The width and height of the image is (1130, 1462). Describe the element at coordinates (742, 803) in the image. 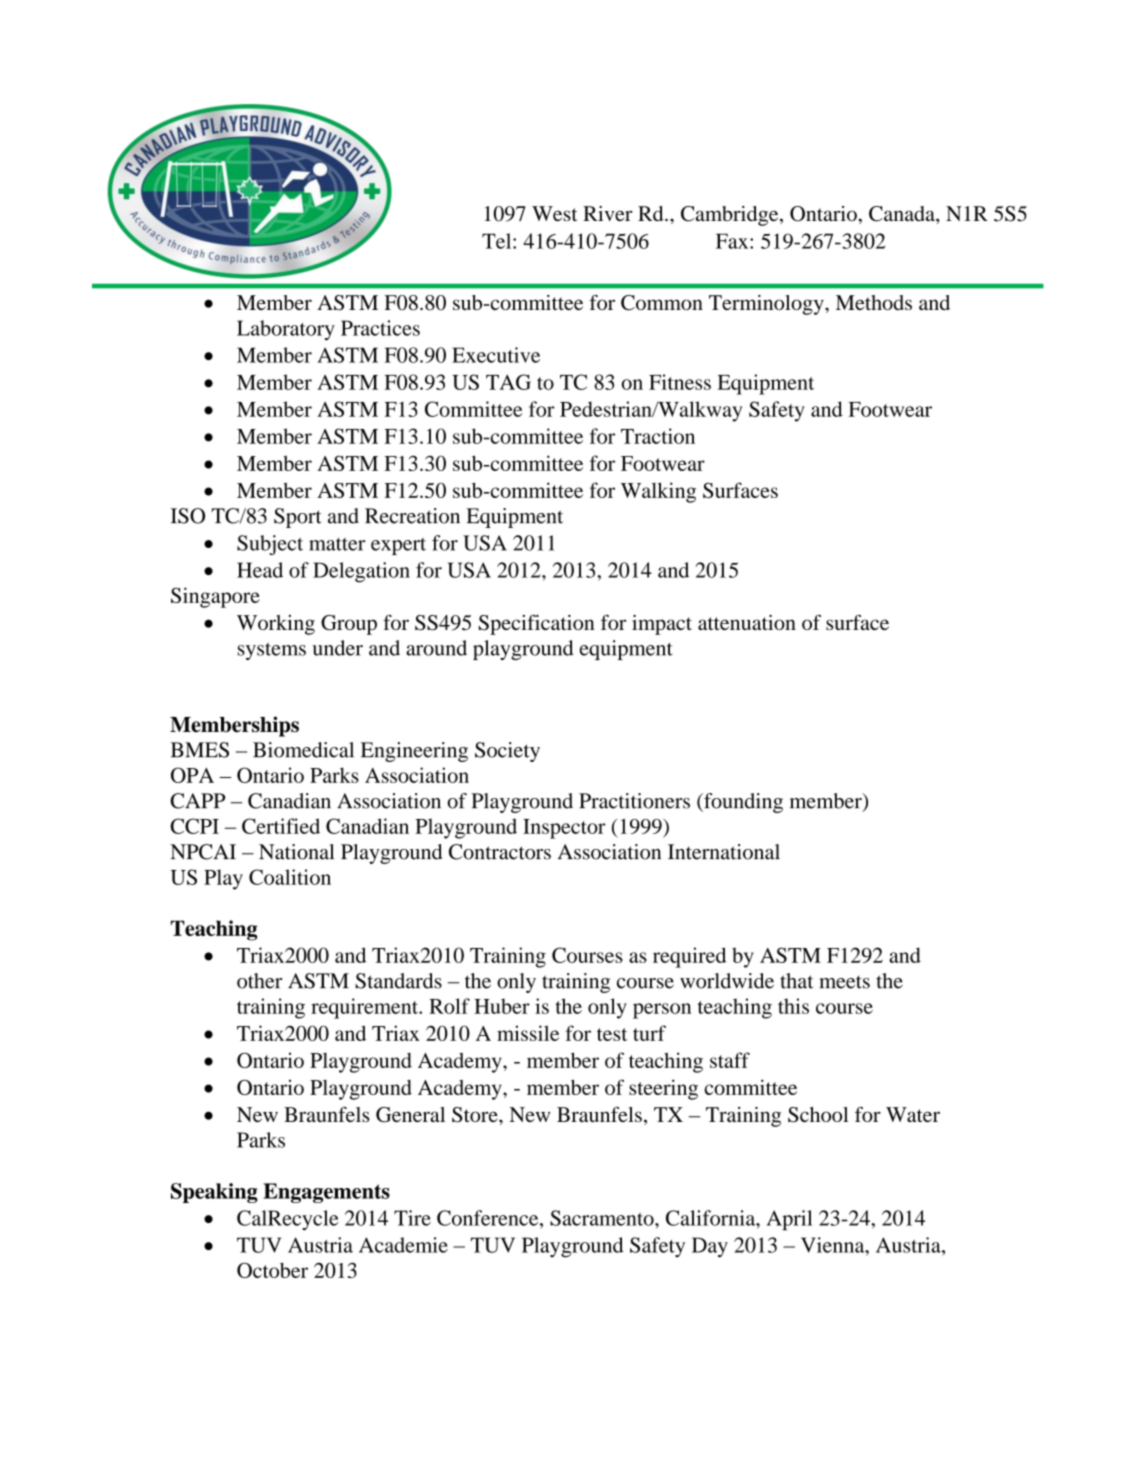

I see `founding` at that location.
